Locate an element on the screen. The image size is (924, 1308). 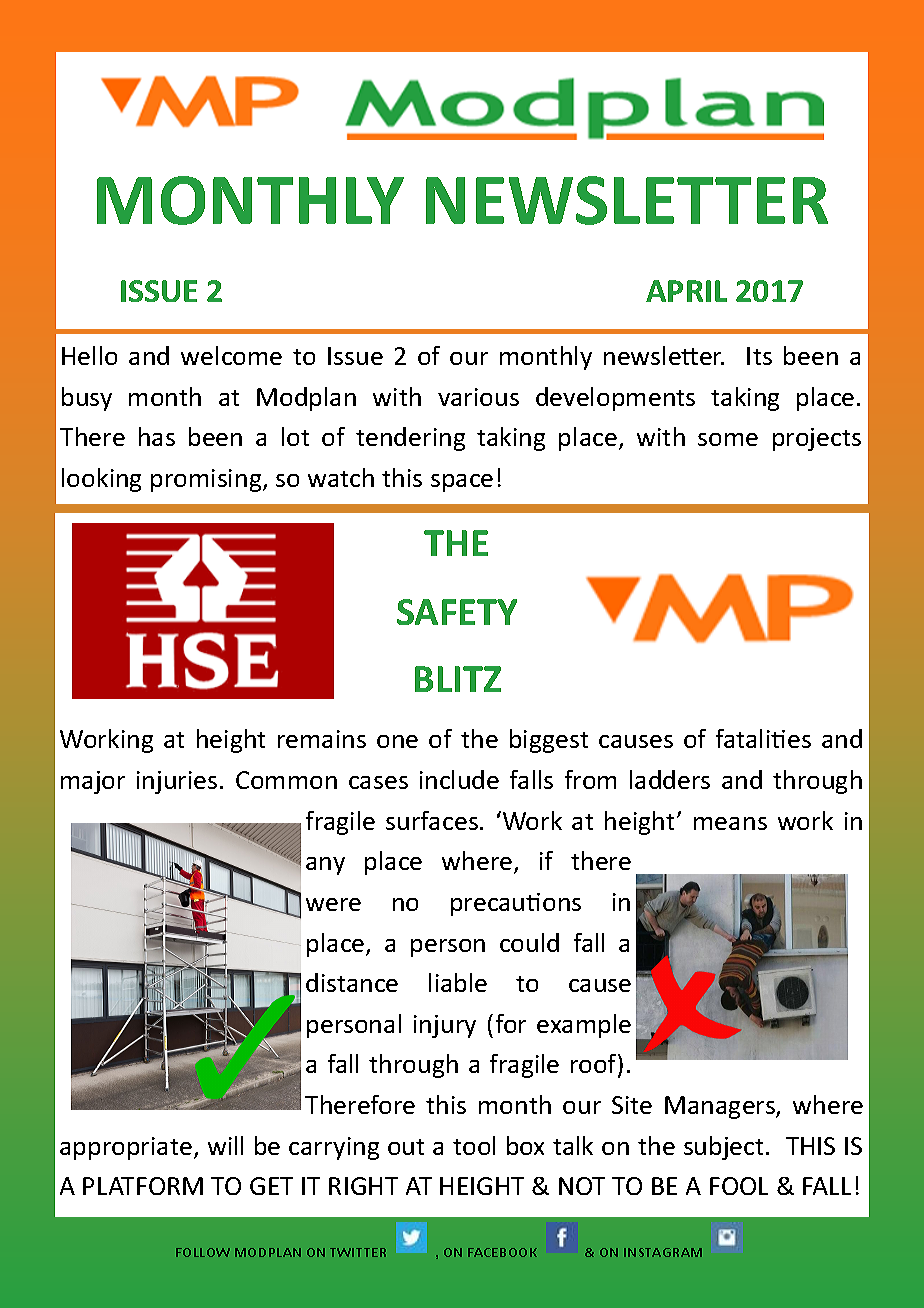
FOLLOW is located at coordinates (203, 1252).
